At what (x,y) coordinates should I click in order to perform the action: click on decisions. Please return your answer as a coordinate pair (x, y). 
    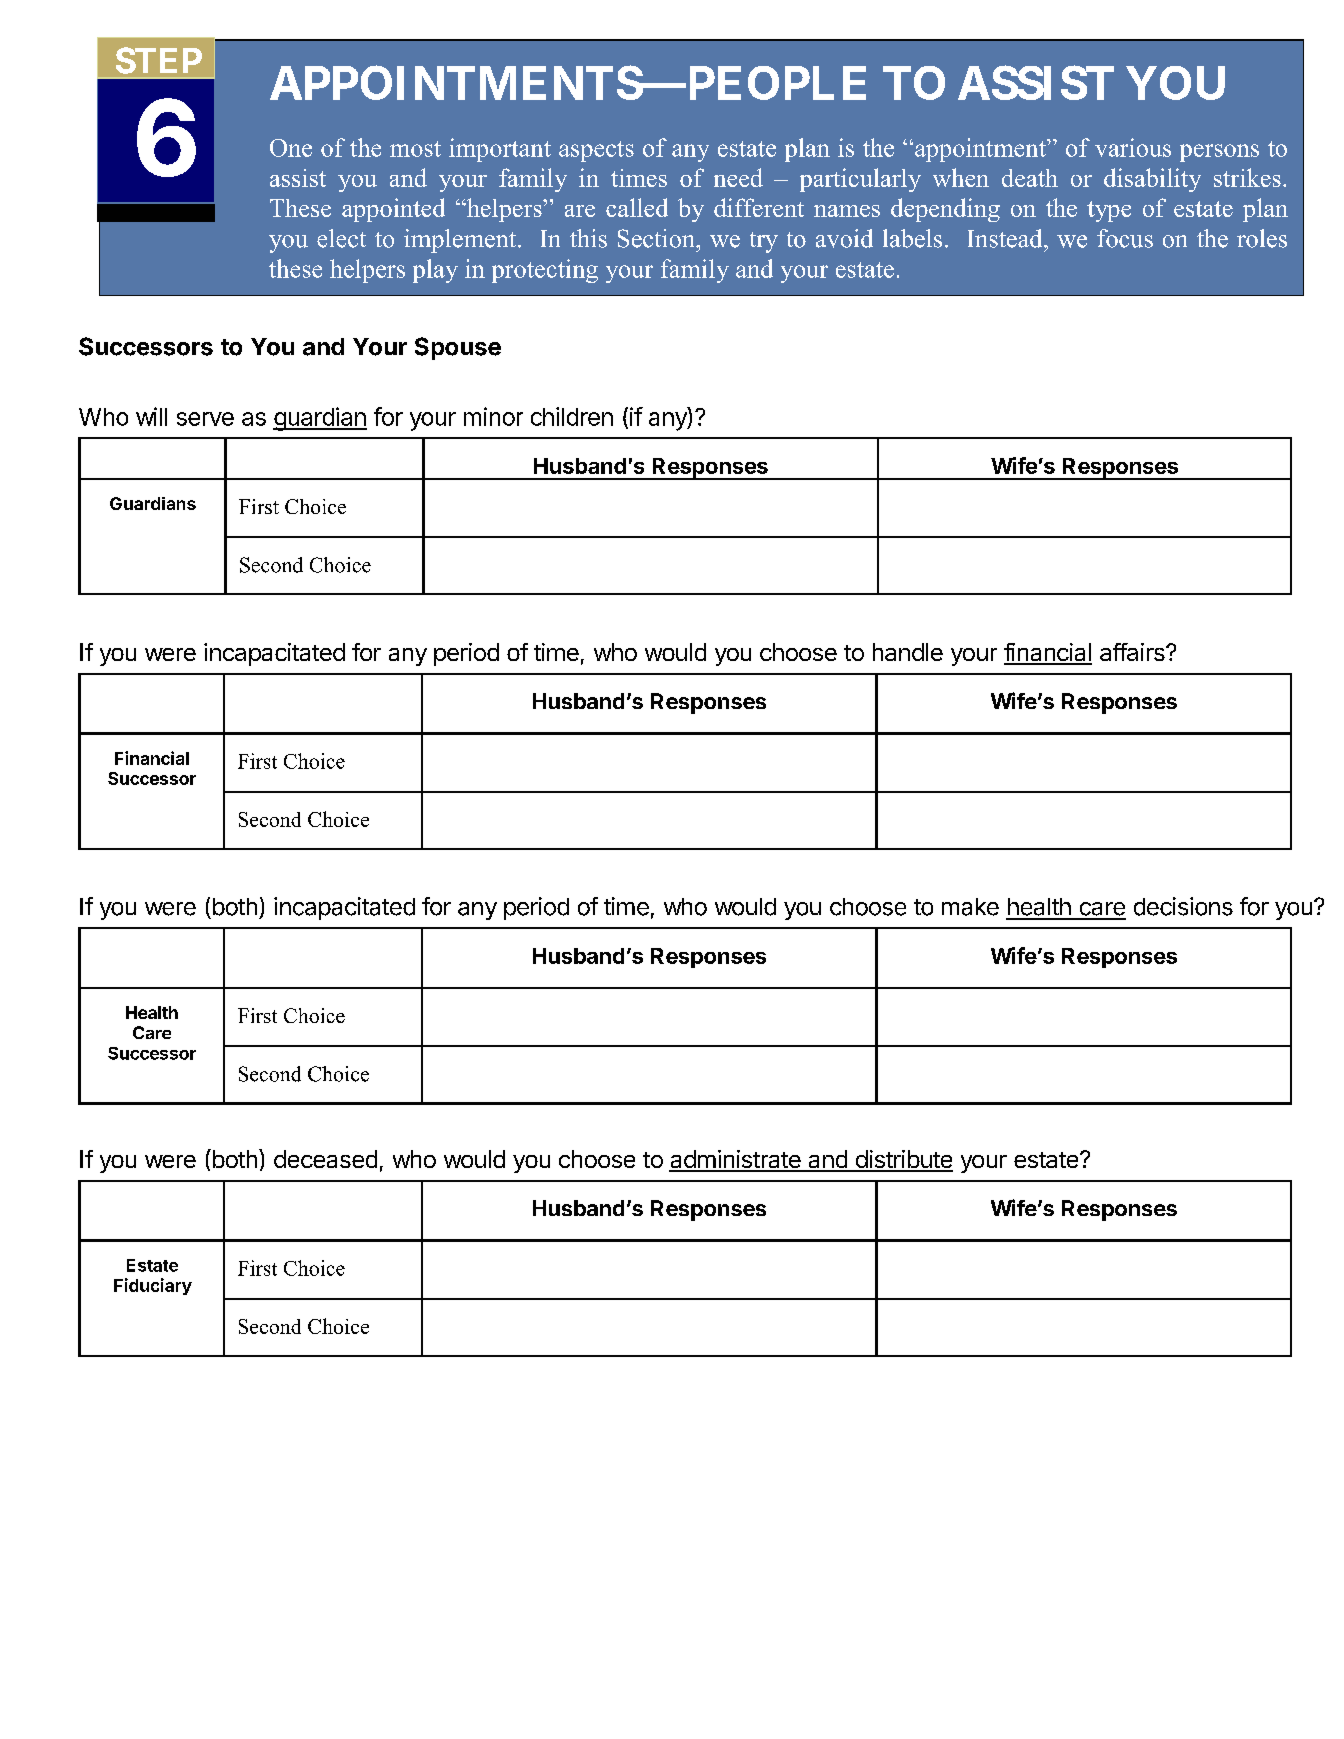
    Looking at the image, I should click on (1183, 906).
